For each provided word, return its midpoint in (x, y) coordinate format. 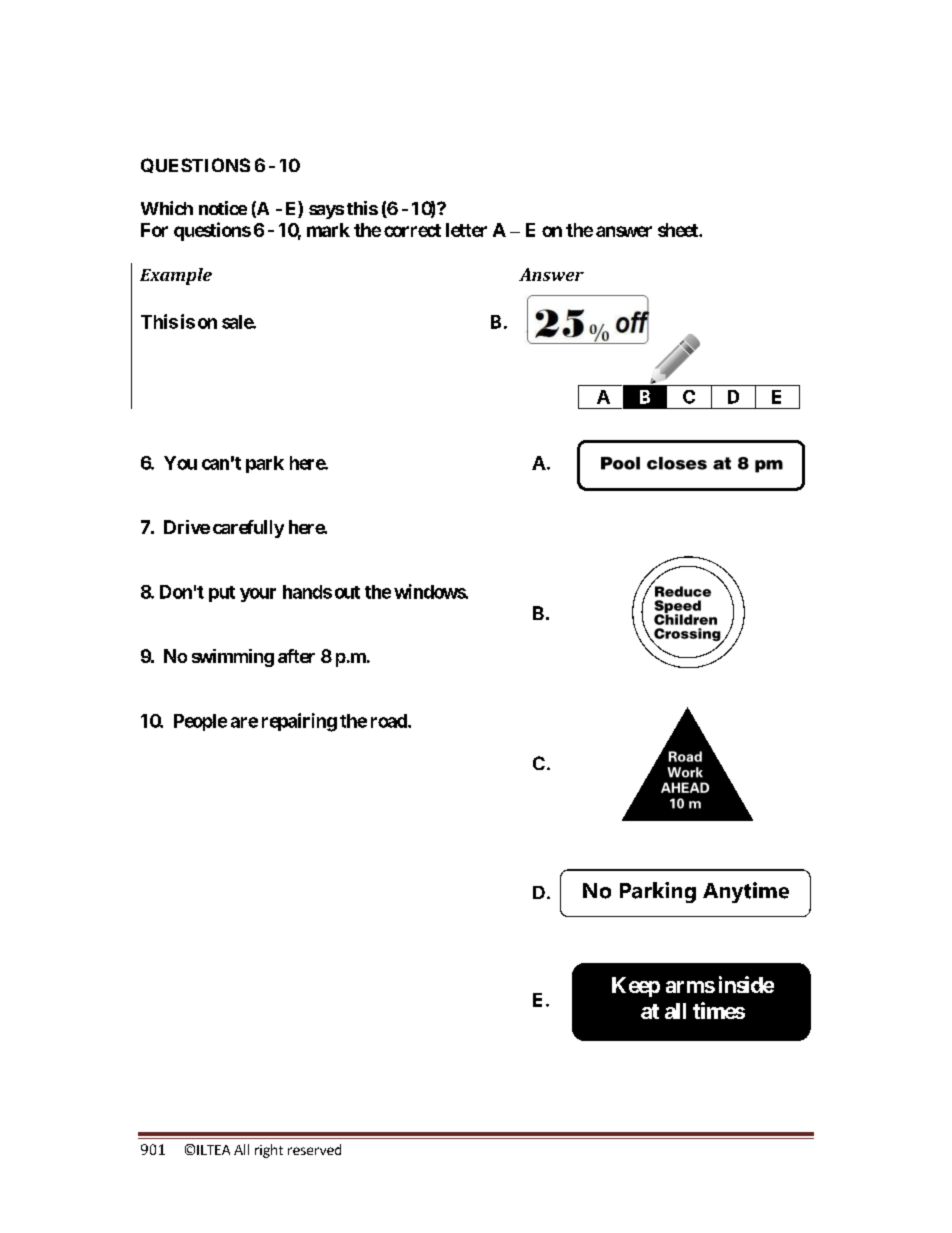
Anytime (746, 892)
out (347, 592)
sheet (679, 230)
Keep (636, 987)
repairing (299, 722)
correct (412, 230)
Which (167, 208)
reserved (314, 1149)
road (390, 721)
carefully (248, 529)
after (296, 656)
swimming (233, 658)
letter (466, 230)
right (269, 1151)
